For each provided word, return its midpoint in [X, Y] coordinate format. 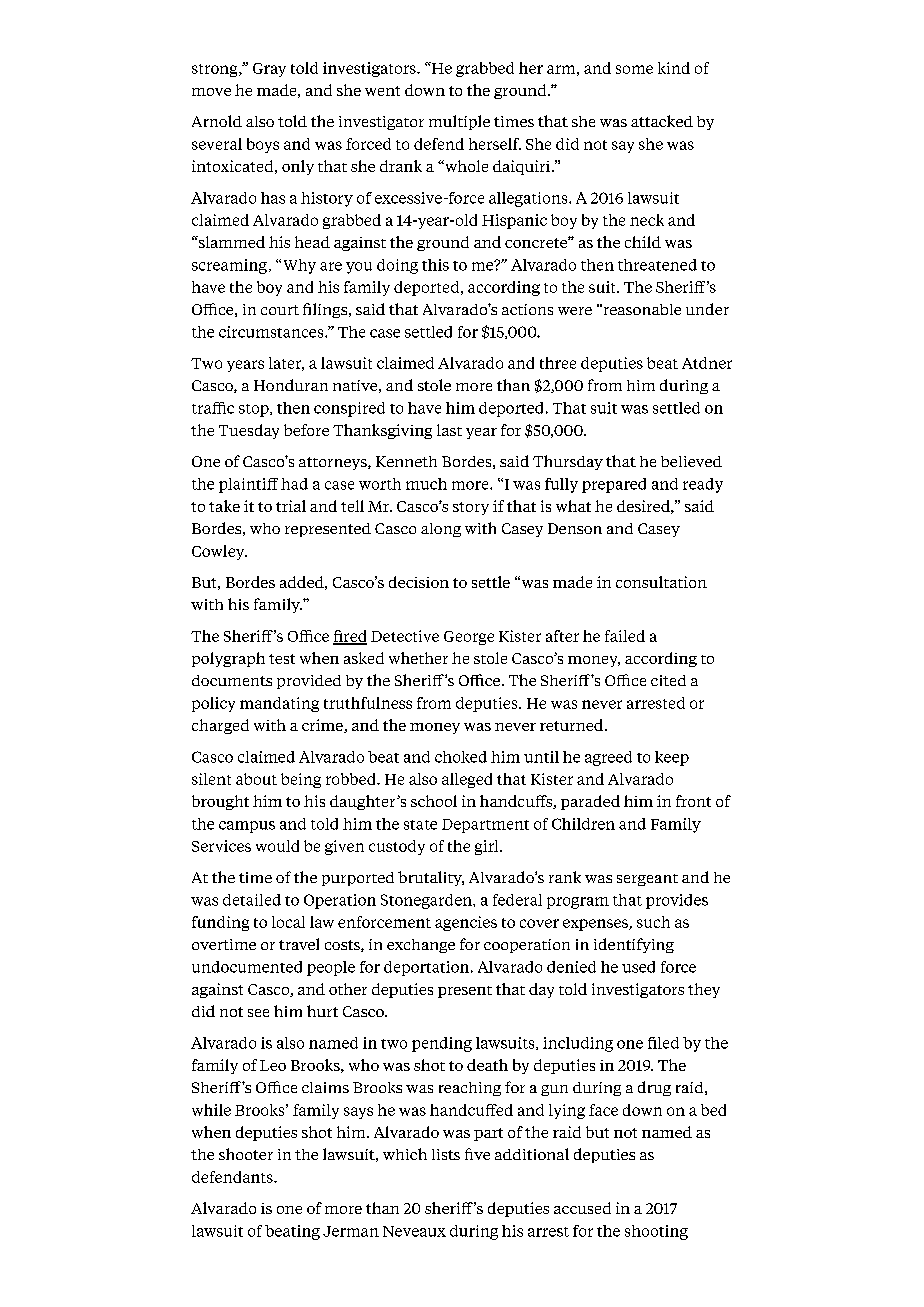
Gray [269, 70]
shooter [246, 1154]
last [449, 430]
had [294, 484]
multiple [459, 122]
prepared [614, 485]
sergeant [647, 880]
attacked [662, 121]
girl [488, 847]
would [277, 846]
